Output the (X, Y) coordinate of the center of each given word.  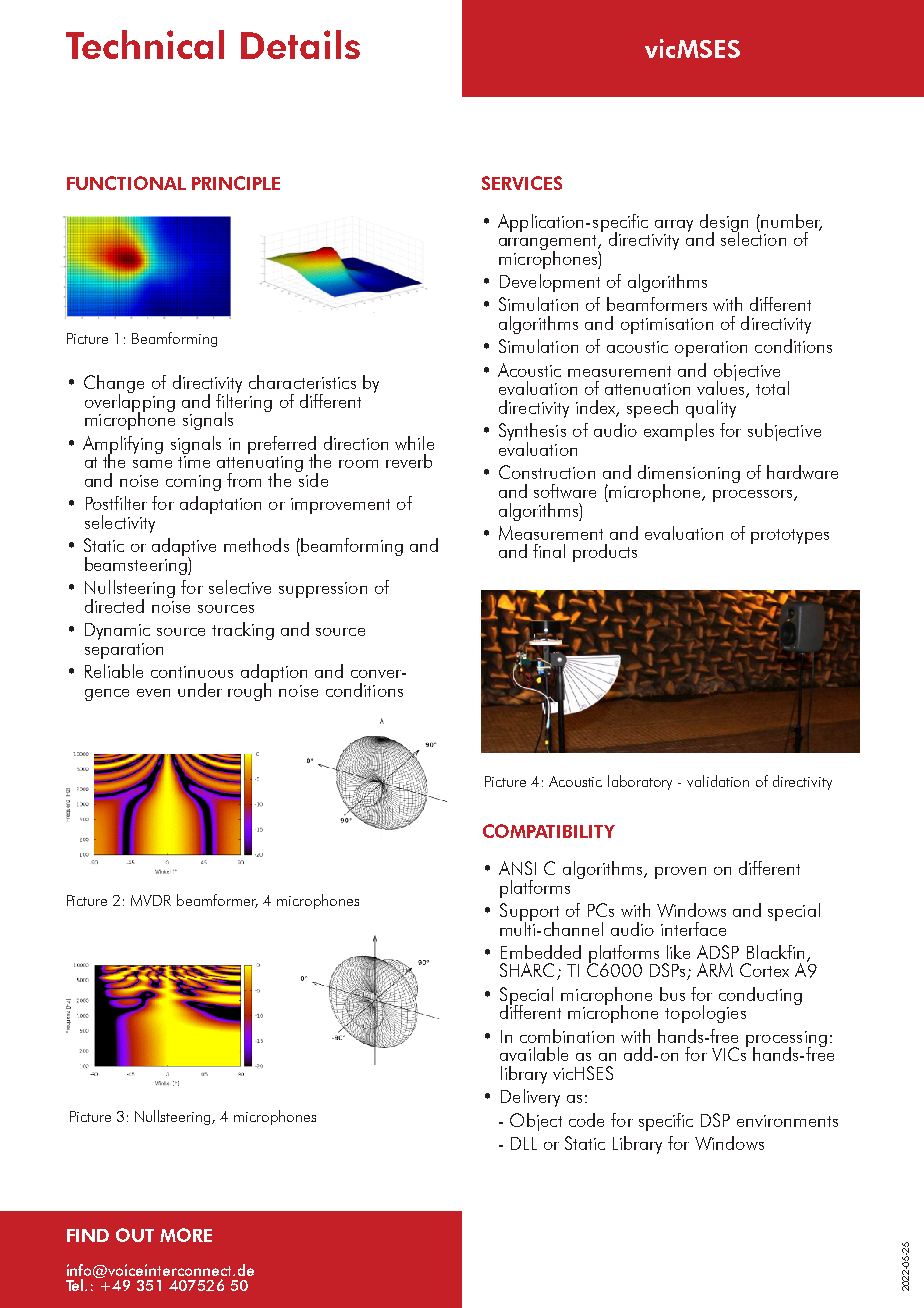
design (724, 224)
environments (787, 1121)
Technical (145, 44)
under (200, 690)
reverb (409, 461)
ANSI (517, 868)
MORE (186, 1235)
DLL (524, 1143)
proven (680, 873)
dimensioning (689, 475)
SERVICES (522, 183)
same (152, 464)
